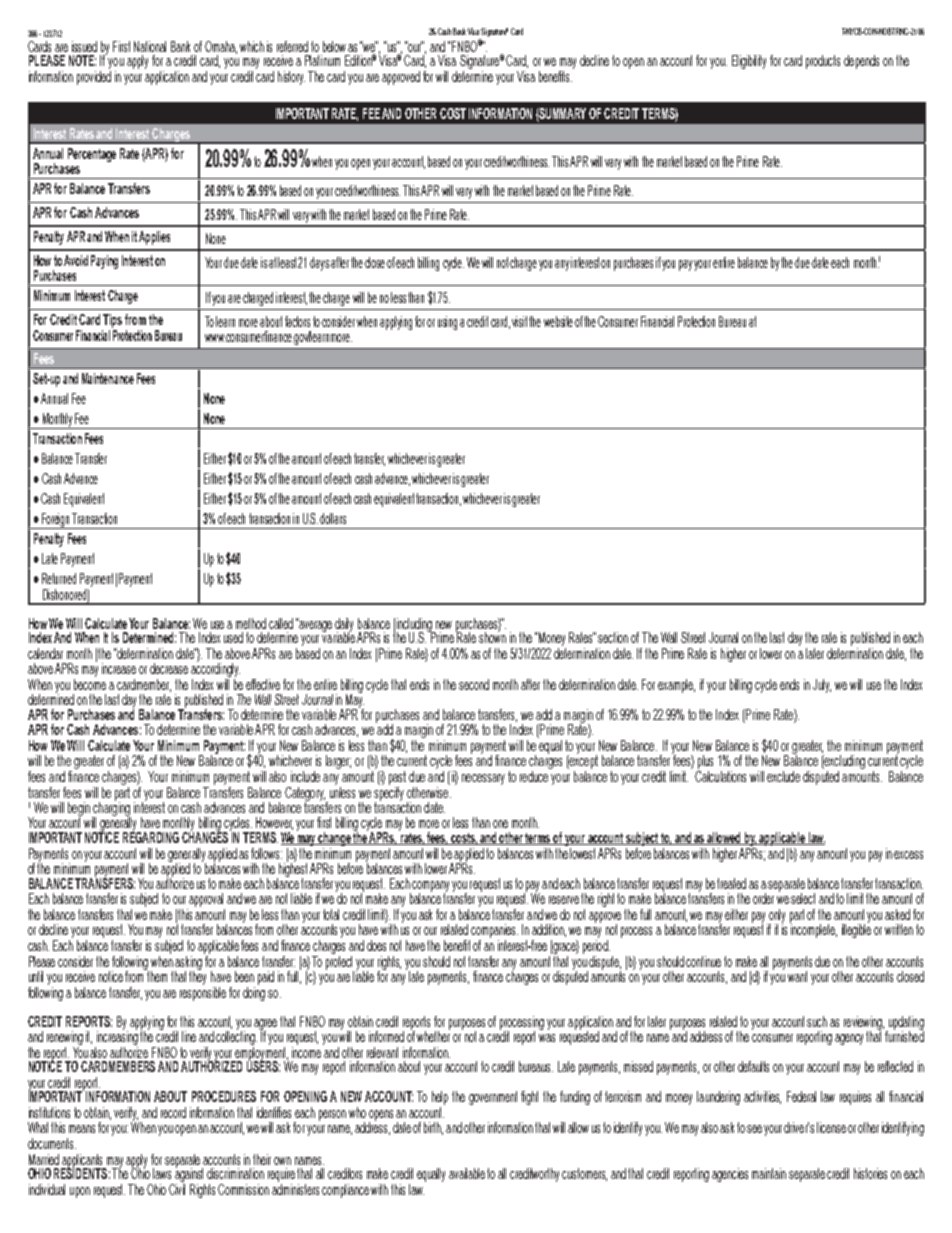 The height and width of the page is (1233, 952). What do you see at coordinates (822, 686) in the page?
I see `July` at bounding box center [822, 686].
